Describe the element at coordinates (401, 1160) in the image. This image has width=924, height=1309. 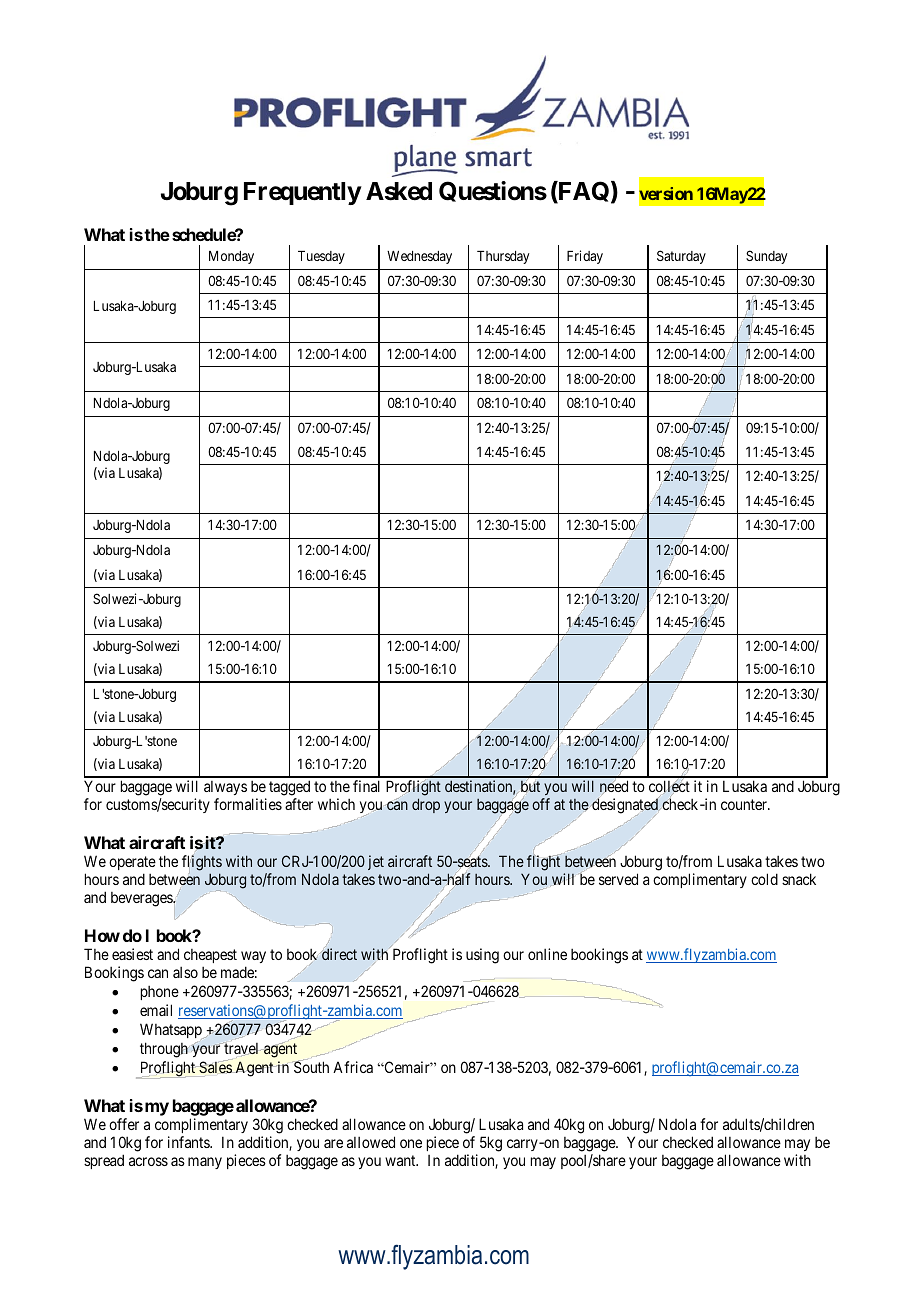
I see `want` at that location.
